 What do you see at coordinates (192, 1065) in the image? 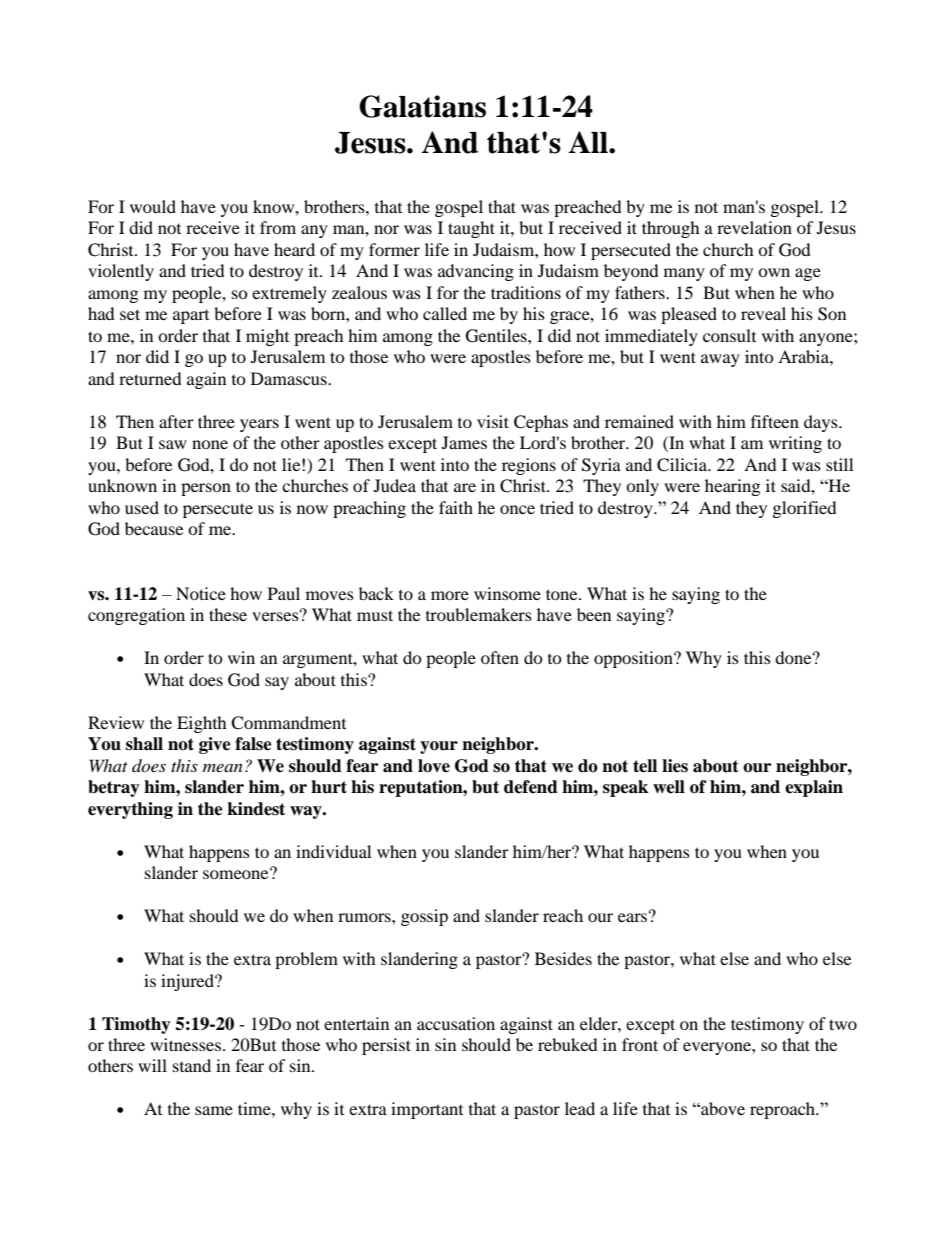
I see `stand` at bounding box center [192, 1065].
